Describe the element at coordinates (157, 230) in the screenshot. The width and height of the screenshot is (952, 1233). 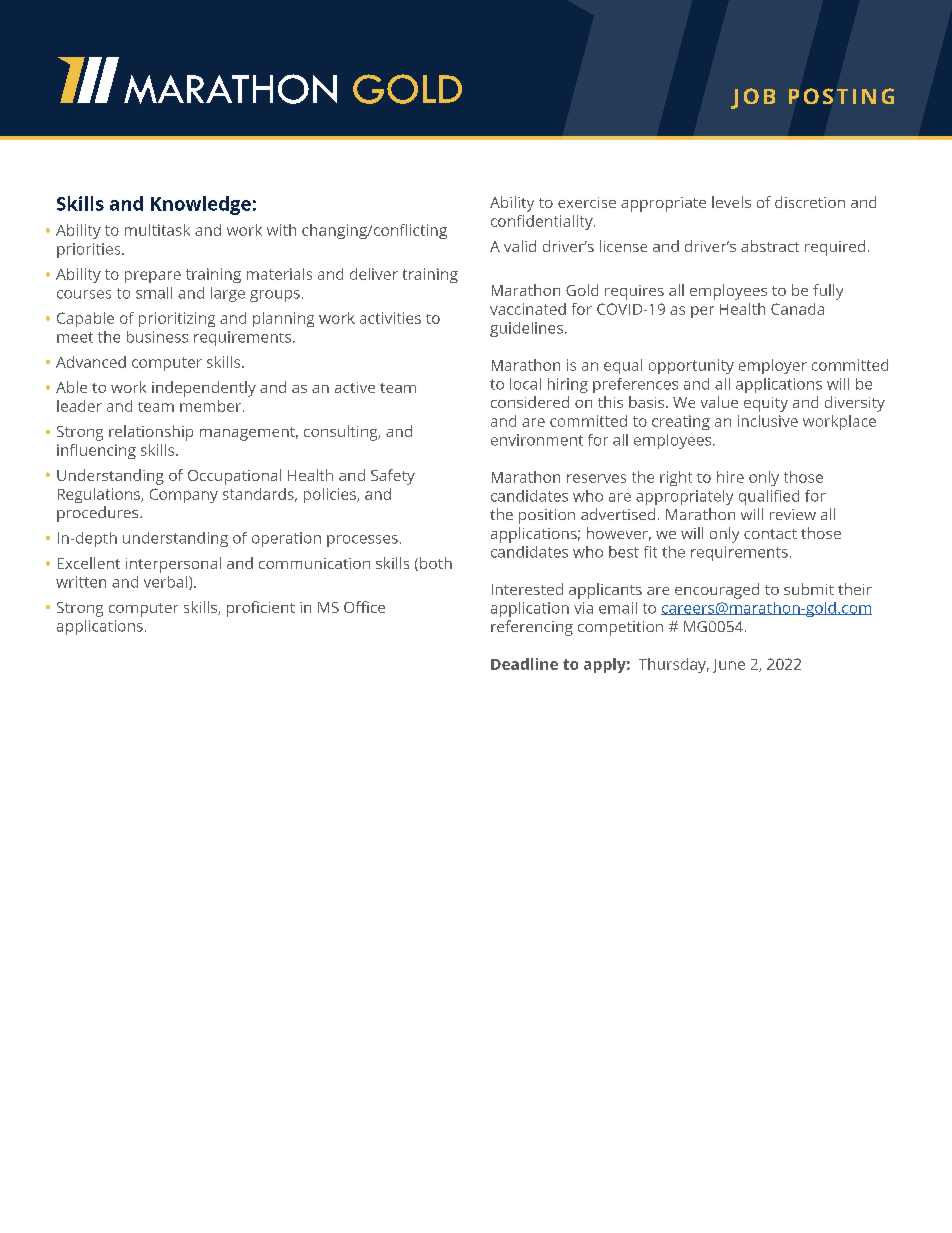
I see `multitask` at that location.
